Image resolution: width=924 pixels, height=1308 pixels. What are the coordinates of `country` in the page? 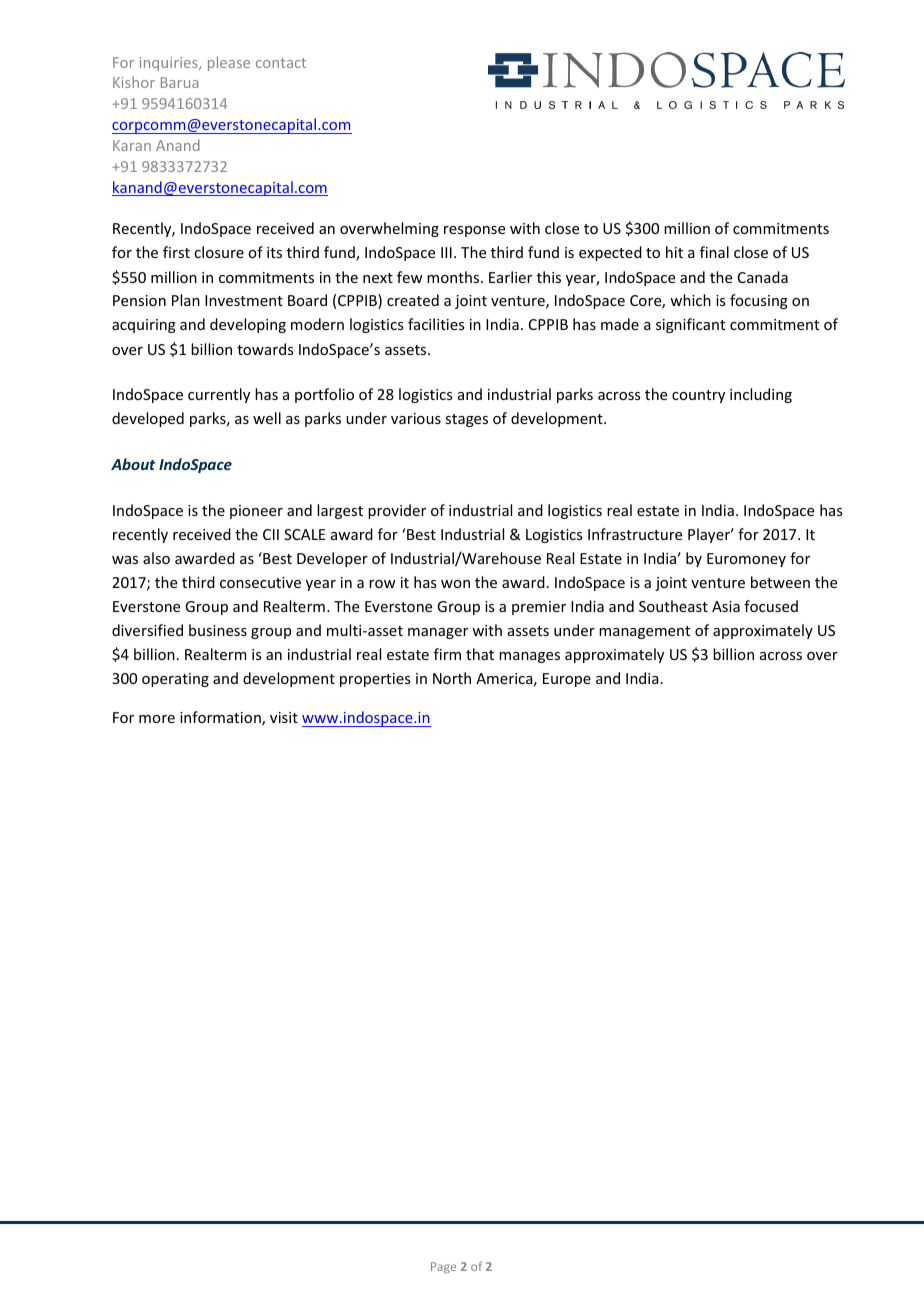 It's located at (698, 396).
